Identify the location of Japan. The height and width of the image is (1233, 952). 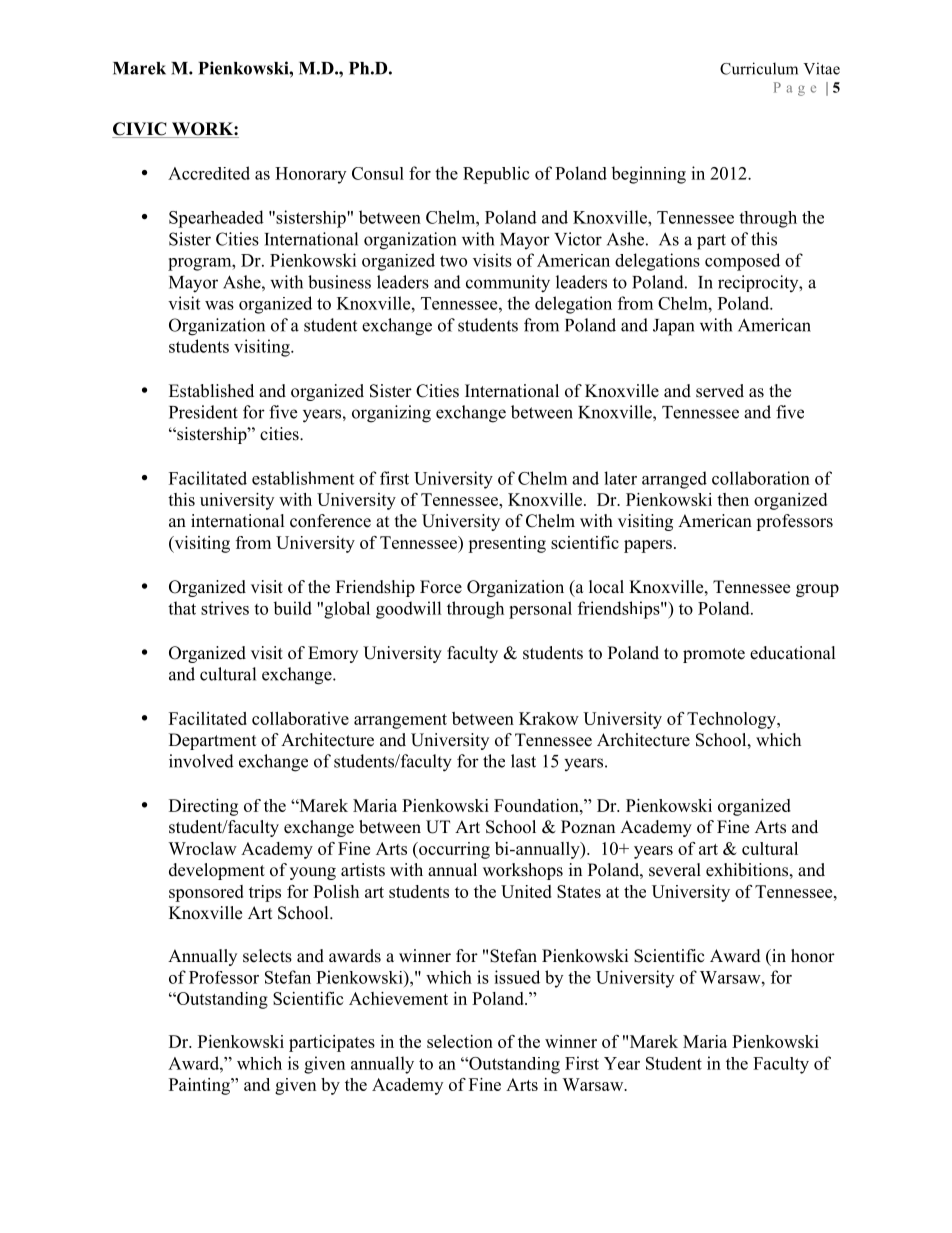
(673, 327).
